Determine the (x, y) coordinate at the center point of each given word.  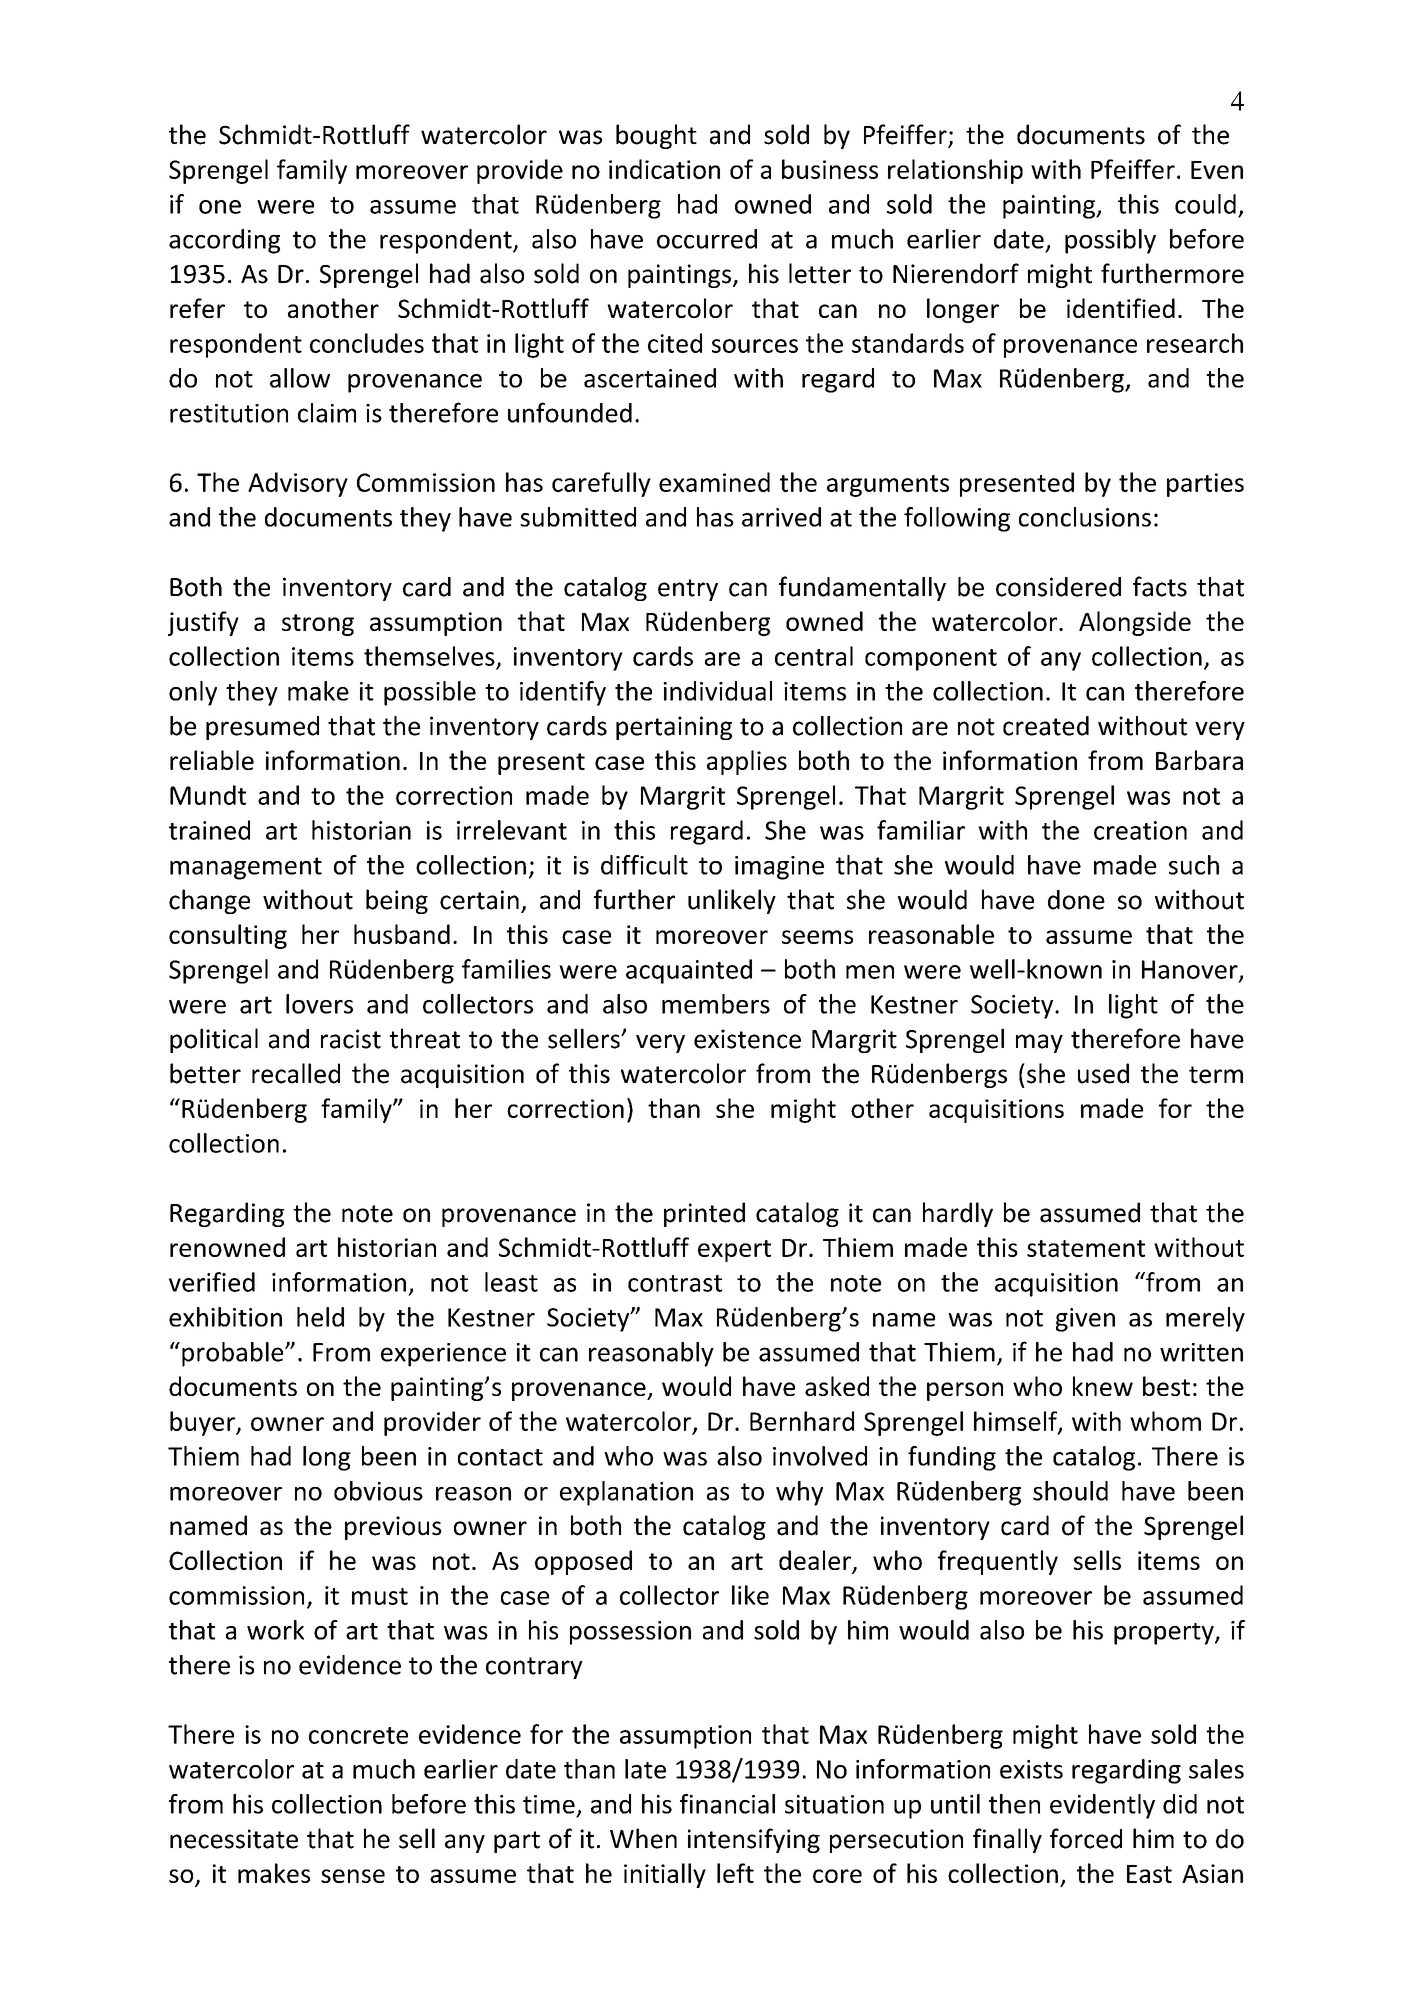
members (716, 1004)
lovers (319, 1004)
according (224, 241)
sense (353, 1876)
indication (664, 169)
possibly (1110, 241)
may (1039, 1043)
